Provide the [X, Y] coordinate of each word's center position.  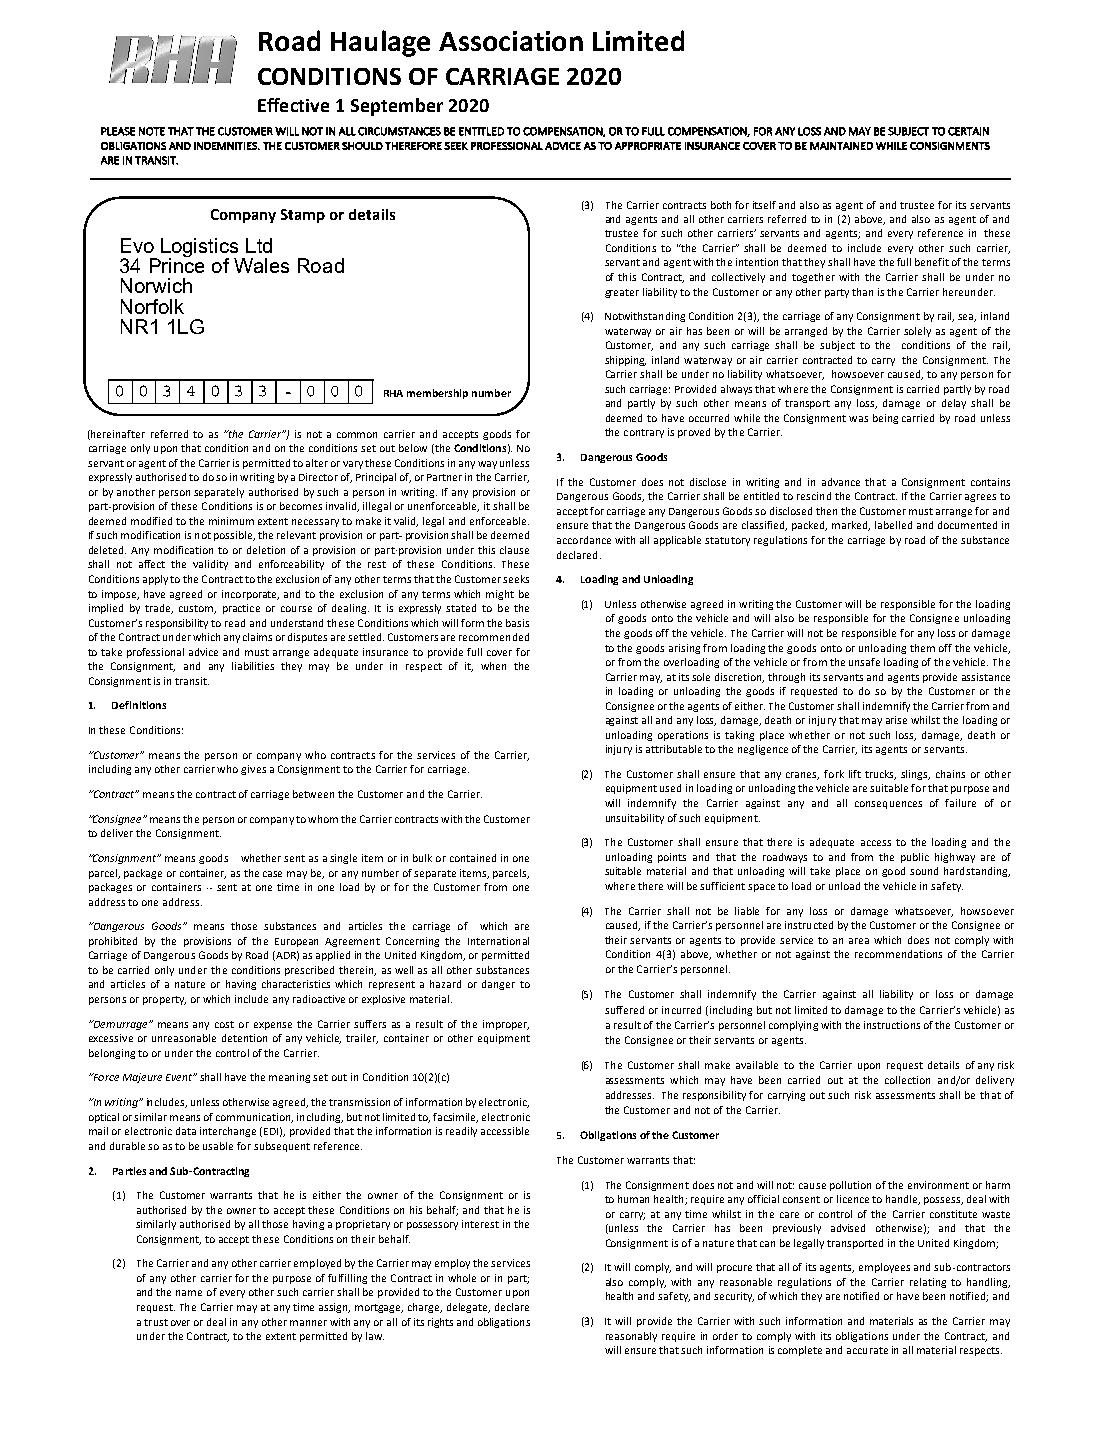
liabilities [253, 666]
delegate [468, 1308]
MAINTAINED [841, 146]
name [189, 1293]
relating [928, 1283]
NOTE [152, 131]
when [493, 666]
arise [896, 720]
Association [511, 41]
